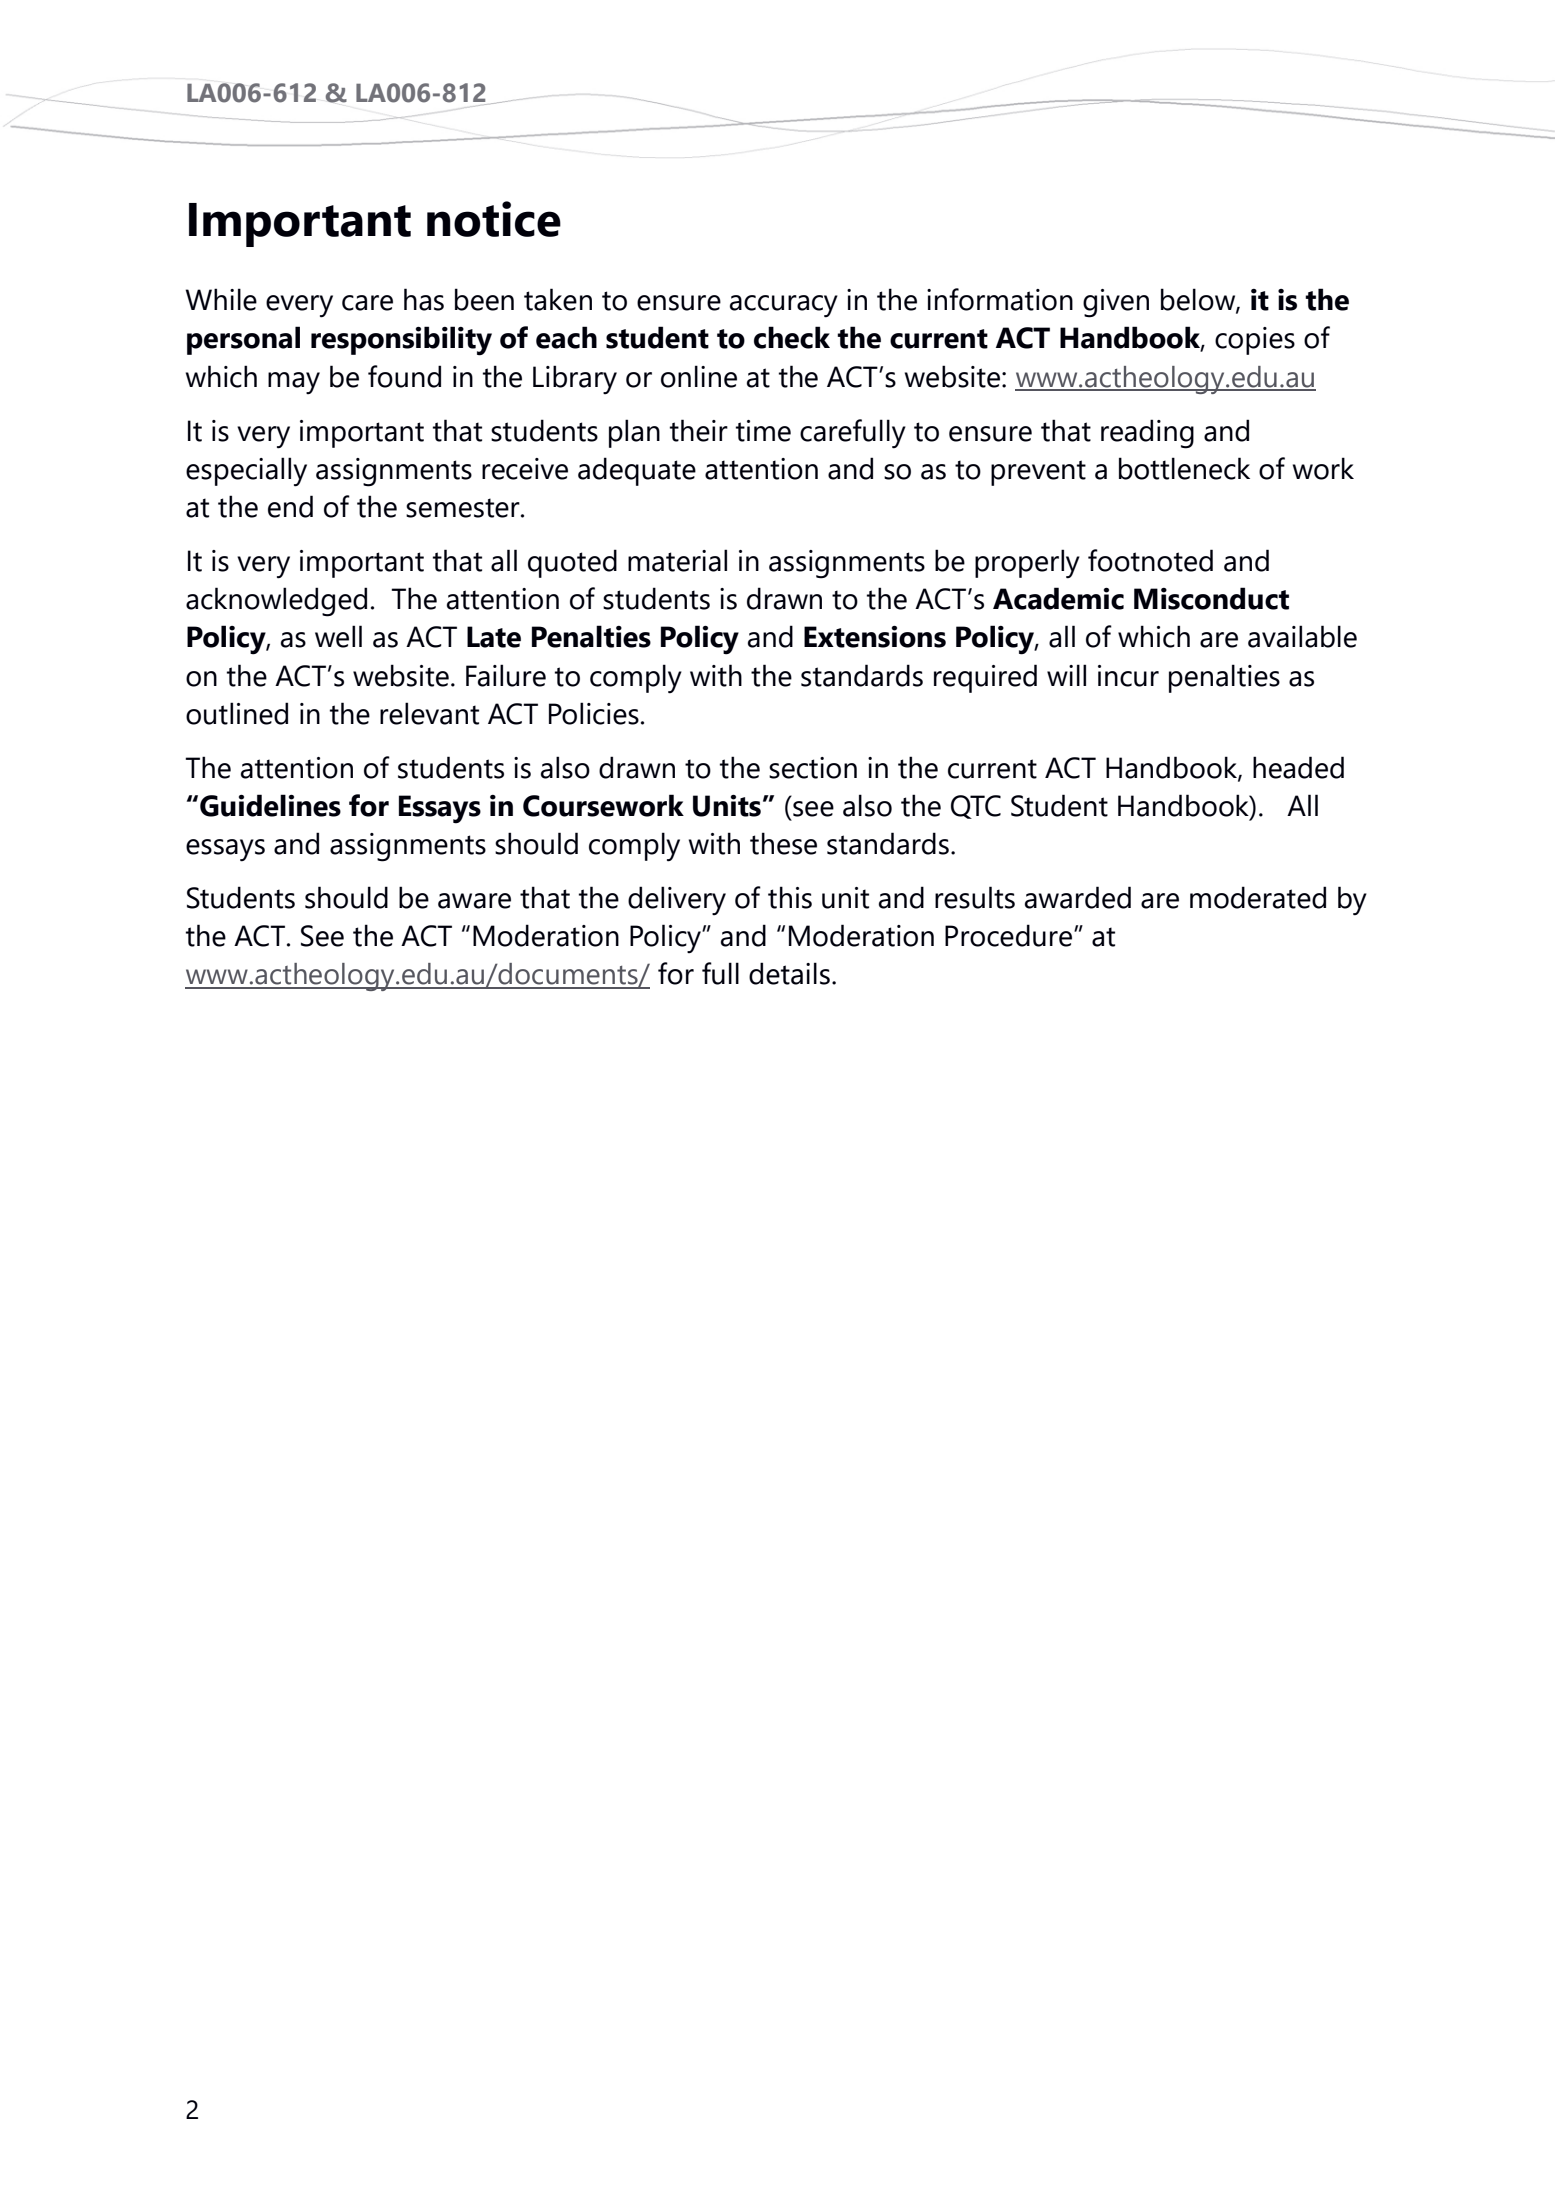  I want to click on Misconduct, so click(1211, 598).
